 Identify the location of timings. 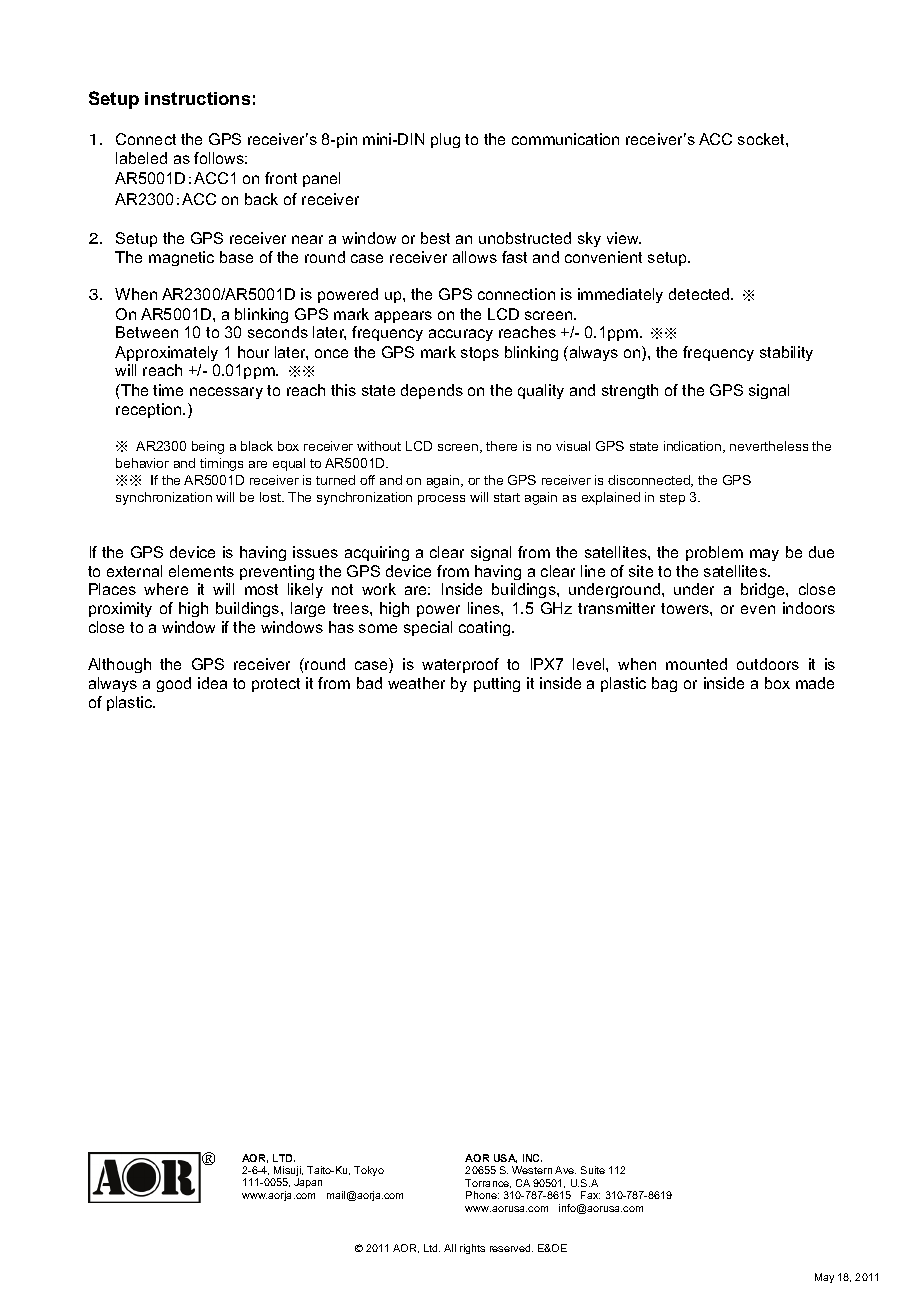
(221, 464).
